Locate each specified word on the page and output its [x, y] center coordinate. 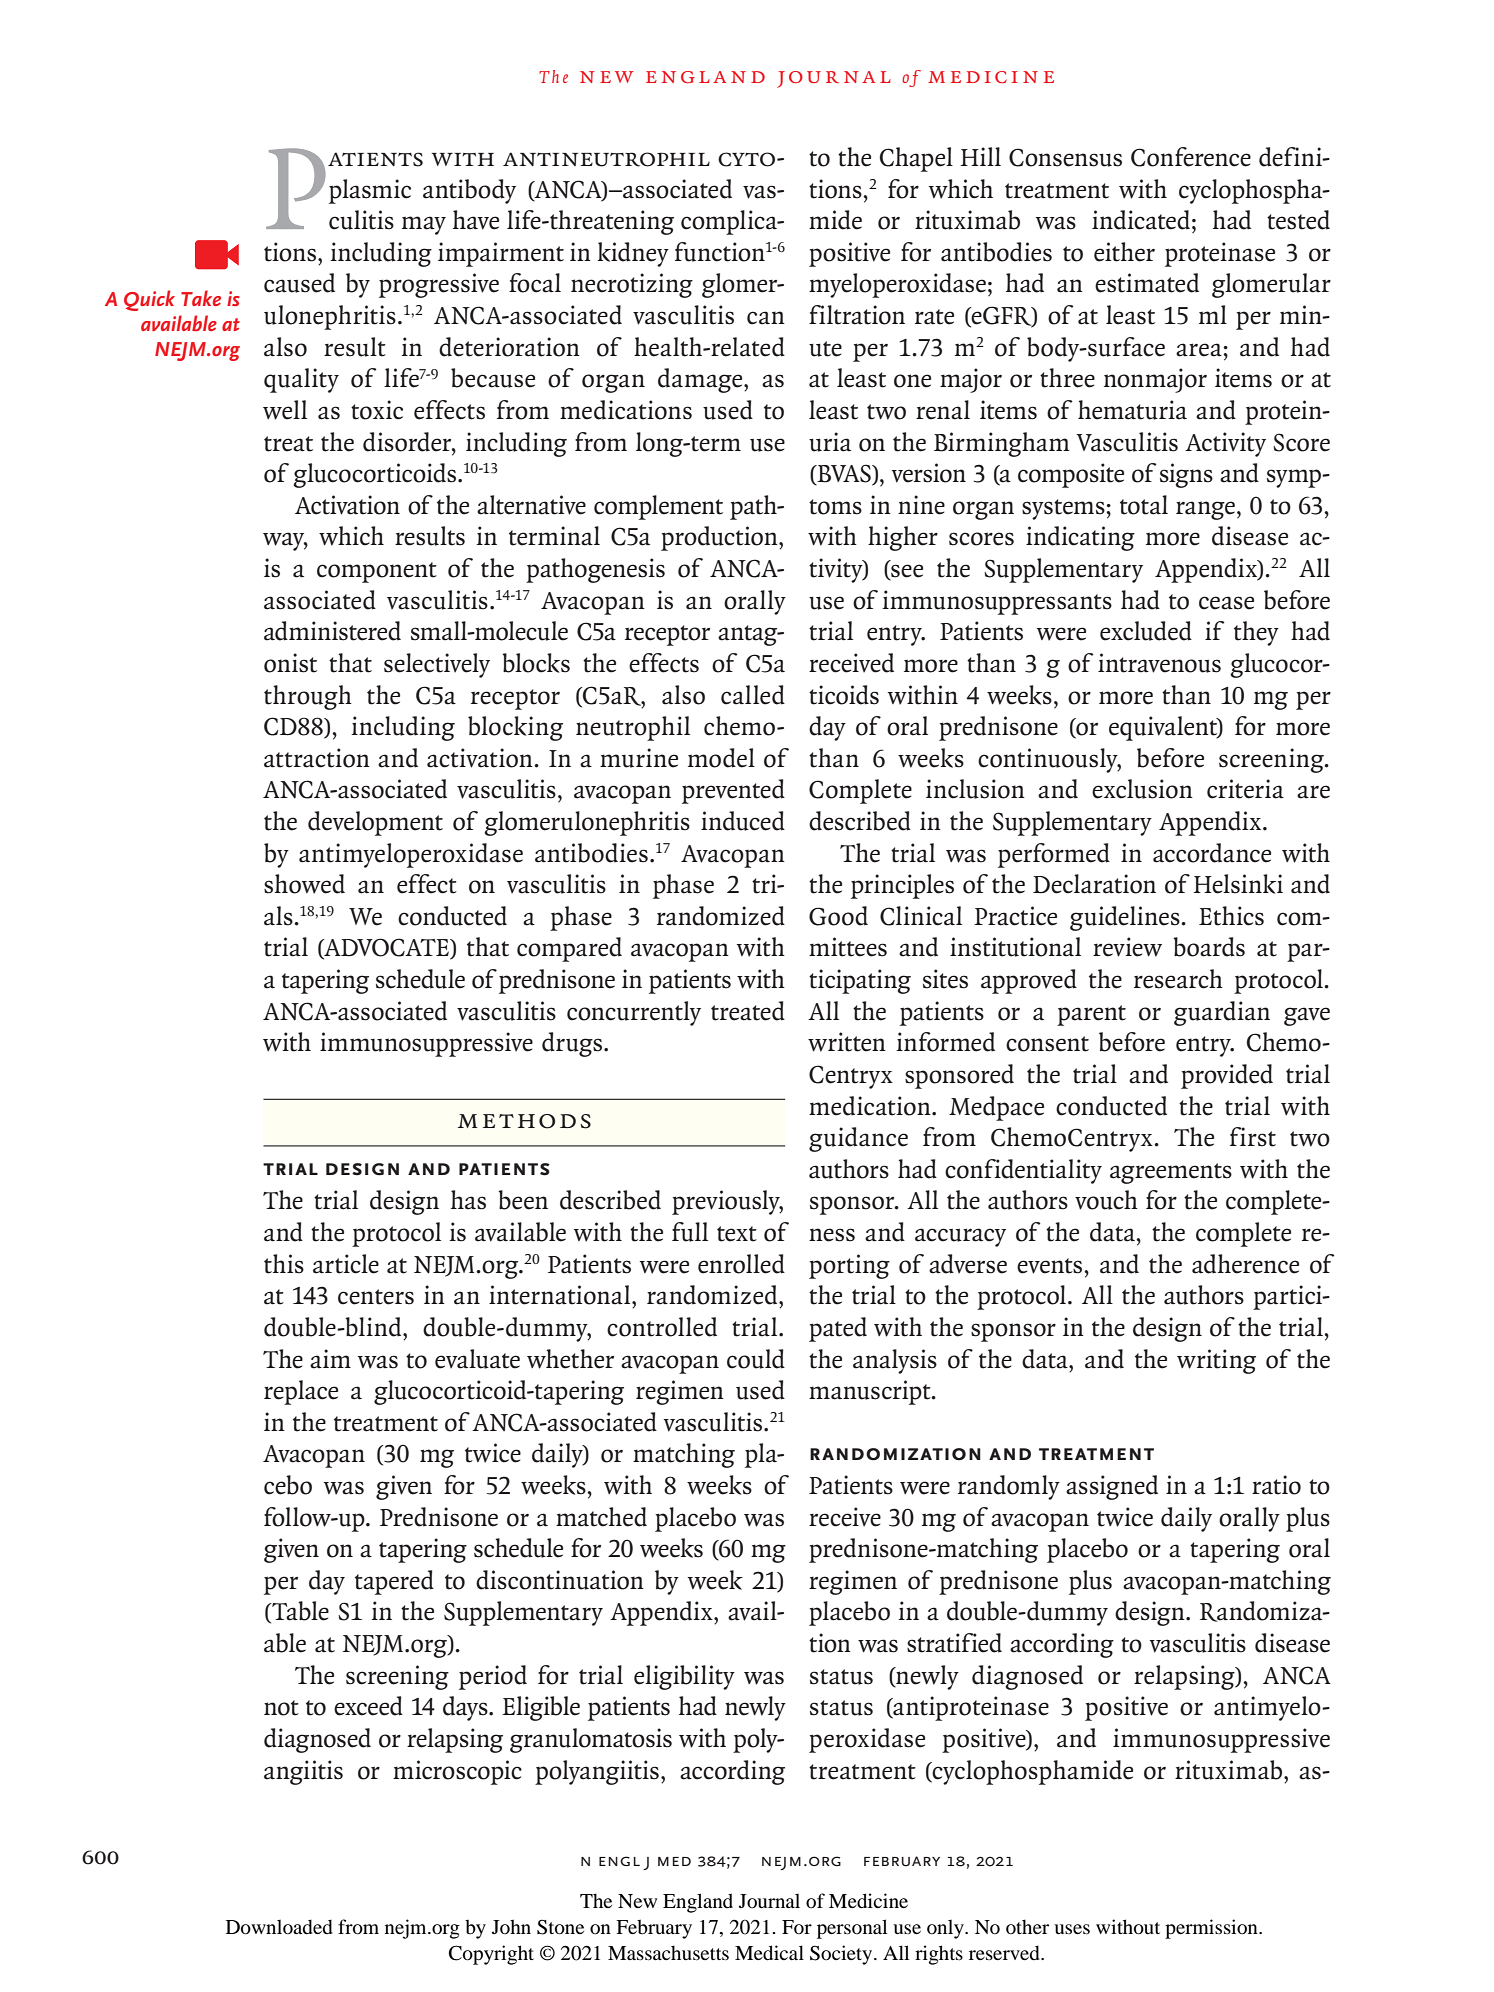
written [847, 1042]
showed [304, 884]
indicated [1141, 220]
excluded [1146, 631]
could [756, 1359]
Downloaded [279, 1927]
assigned [1112, 1487]
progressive [439, 285]
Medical [769, 1953]
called [753, 695]
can [766, 318]
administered [332, 631]
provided [1227, 1076]
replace [301, 1392]
